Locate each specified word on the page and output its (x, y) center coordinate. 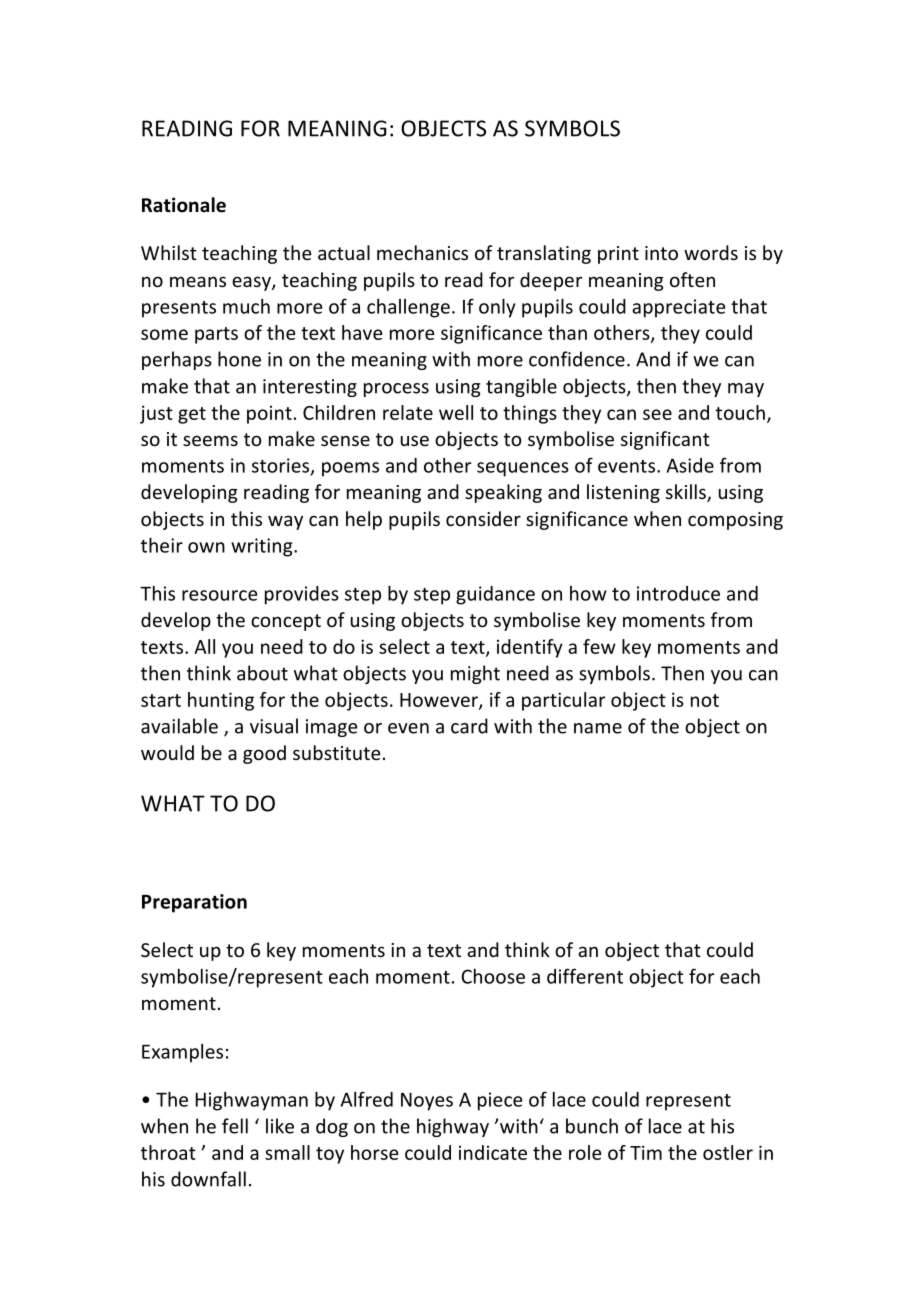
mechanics (422, 252)
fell (235, 1126)
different (585, 976)
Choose (493, 976)
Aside (690, 465)
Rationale (184, 205)
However (440, 701)
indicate (493, 1152)
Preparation (194, 903)
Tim (646, 1152)
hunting (221, 701)
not (705, 700)
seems (210, 440)
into (661, 253)
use (415, 440)
